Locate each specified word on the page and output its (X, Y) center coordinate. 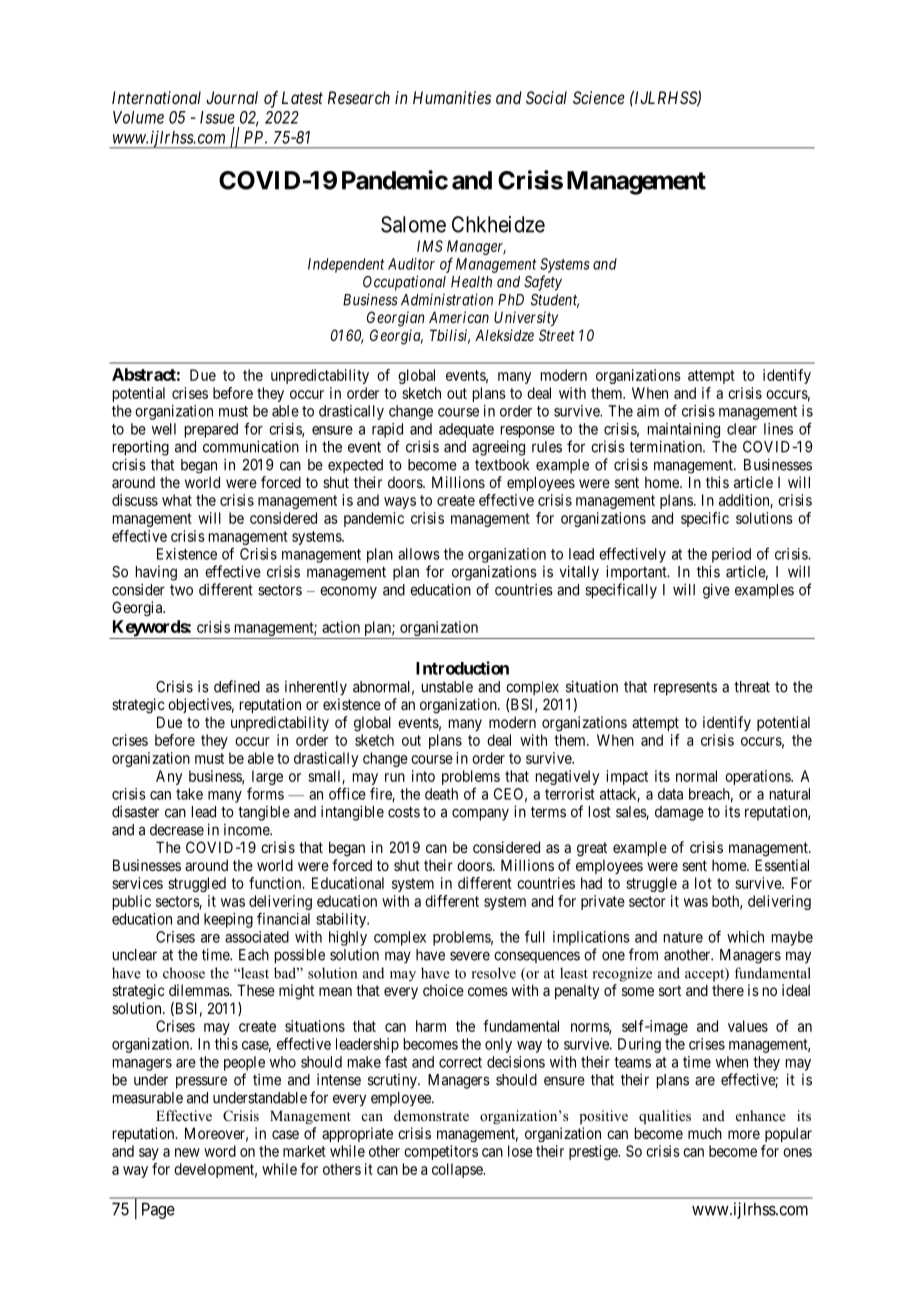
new (187, 1152)
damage (679, 813)
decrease (177, 830)
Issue (217, 117)
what (177, 500)
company (480, 814)
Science (599, 97)
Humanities (452, 97)
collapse (458, 1170)
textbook (502, 465)
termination (667, 446)
